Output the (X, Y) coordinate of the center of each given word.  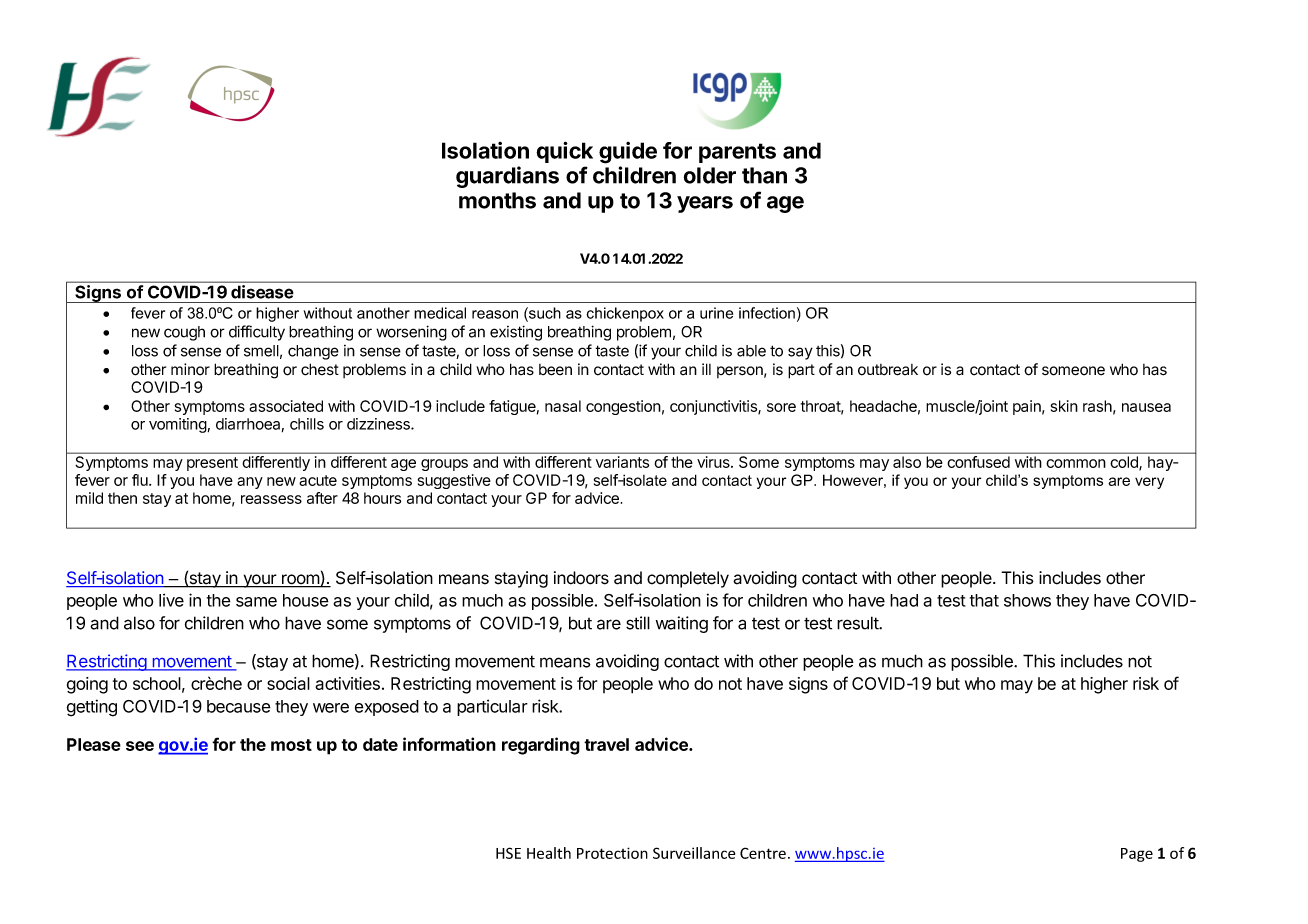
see (140, 746)
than (764, 175)
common (1076, 463)
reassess (271, 499)
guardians (507, 177)
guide (628, 153)
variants (622, 462)
